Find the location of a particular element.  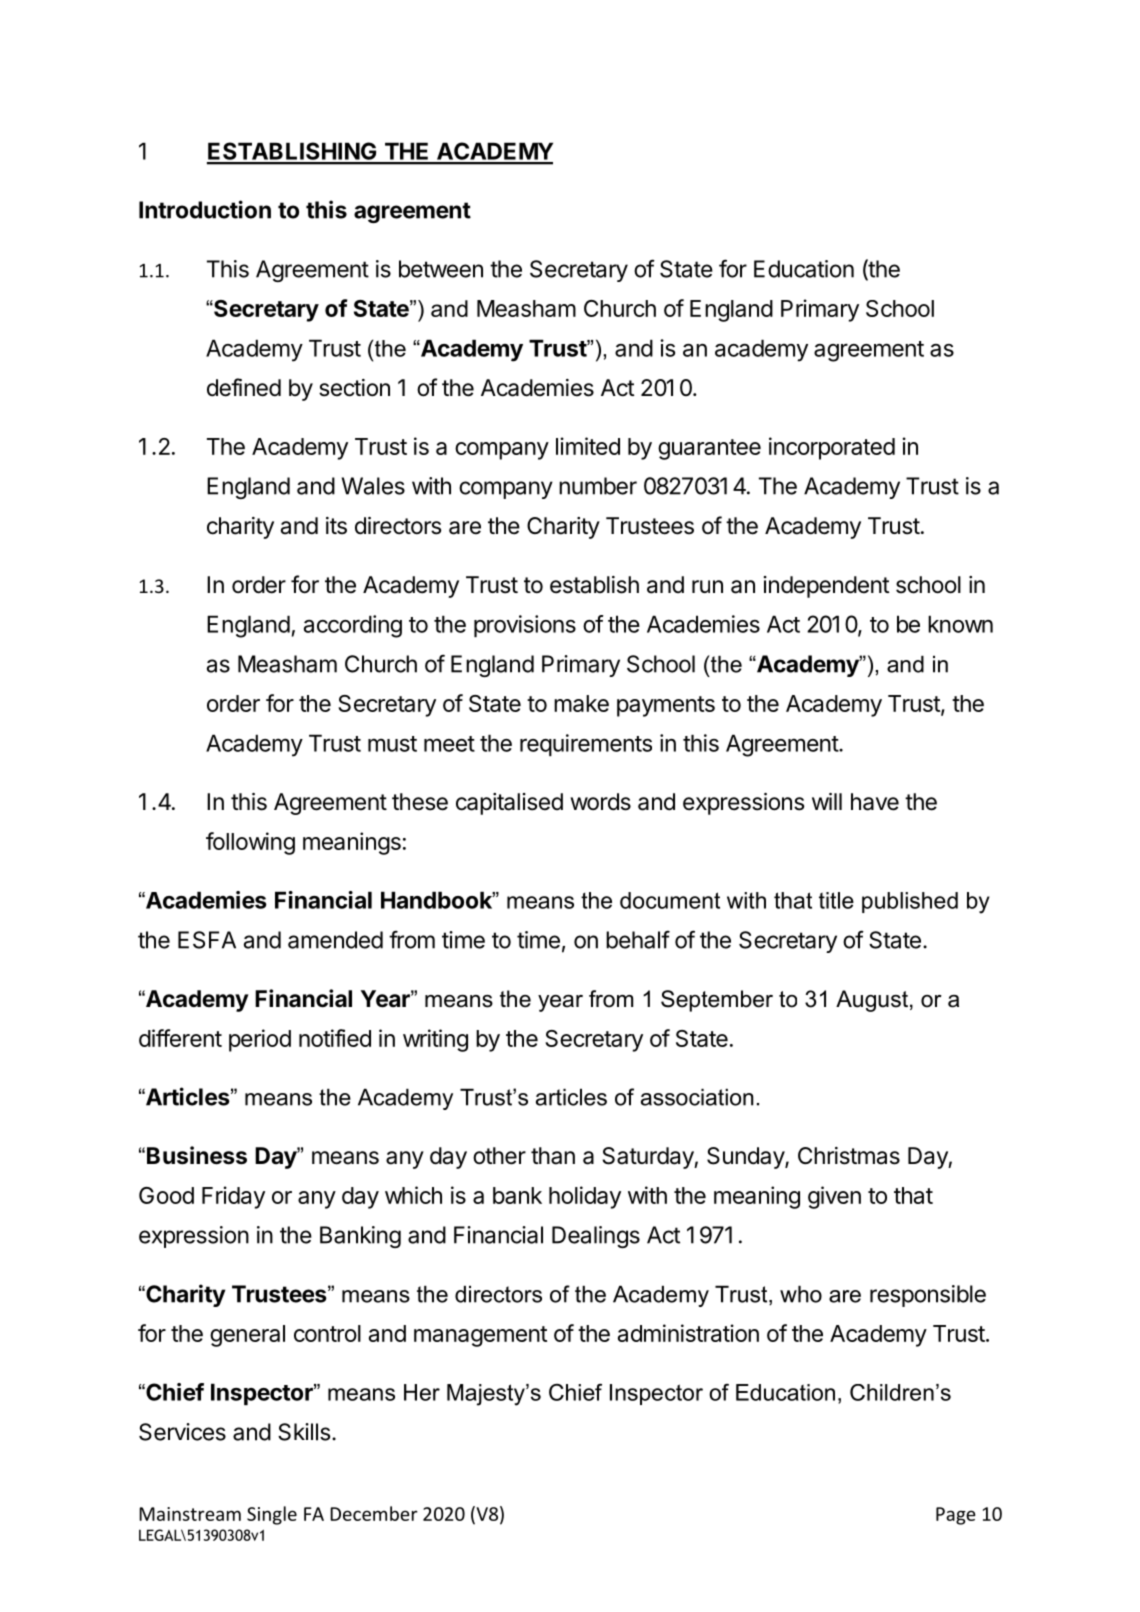

provisions is located at coordinates (525, 626).
